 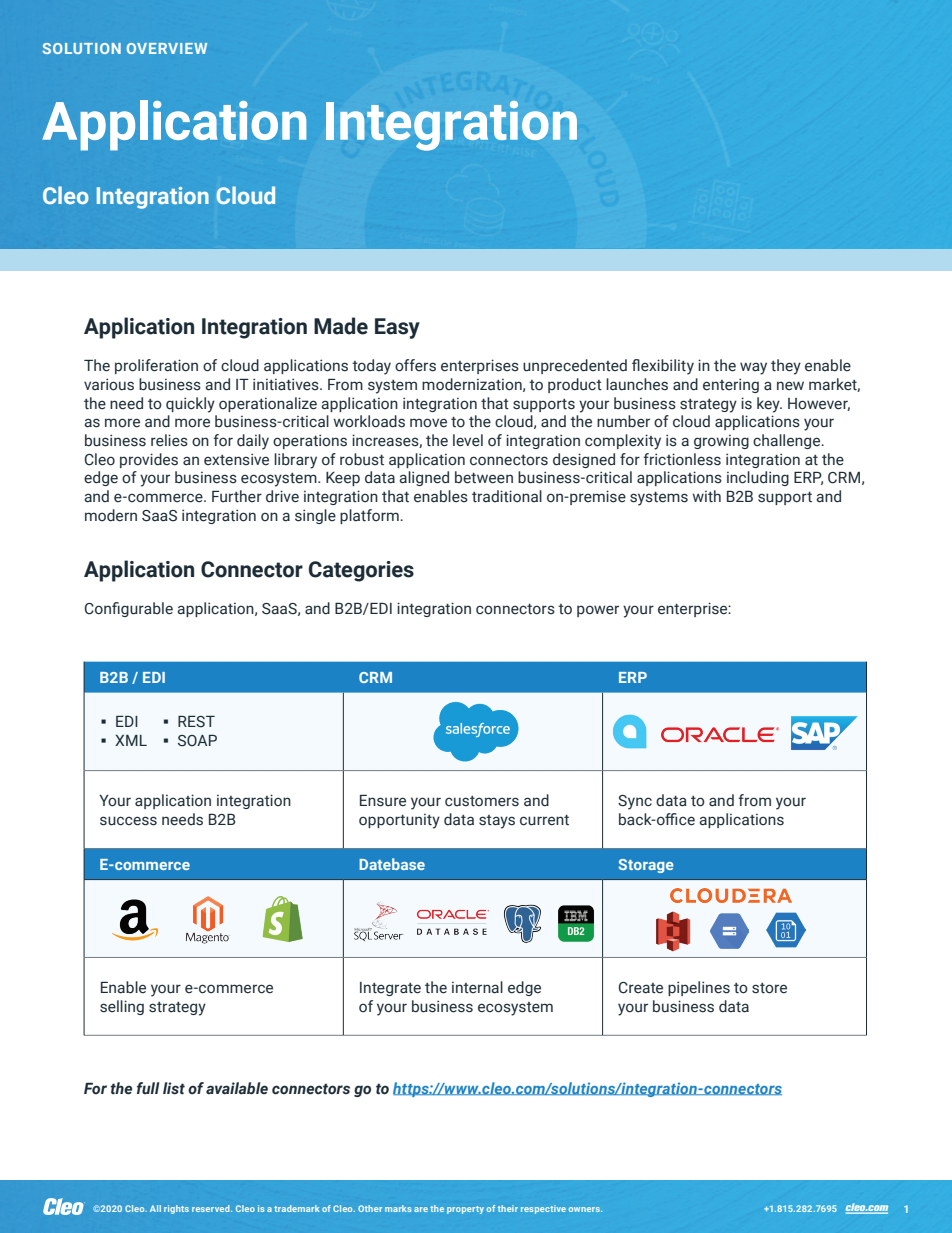 I want to click on Configurable, so click(x=129, y=609).
